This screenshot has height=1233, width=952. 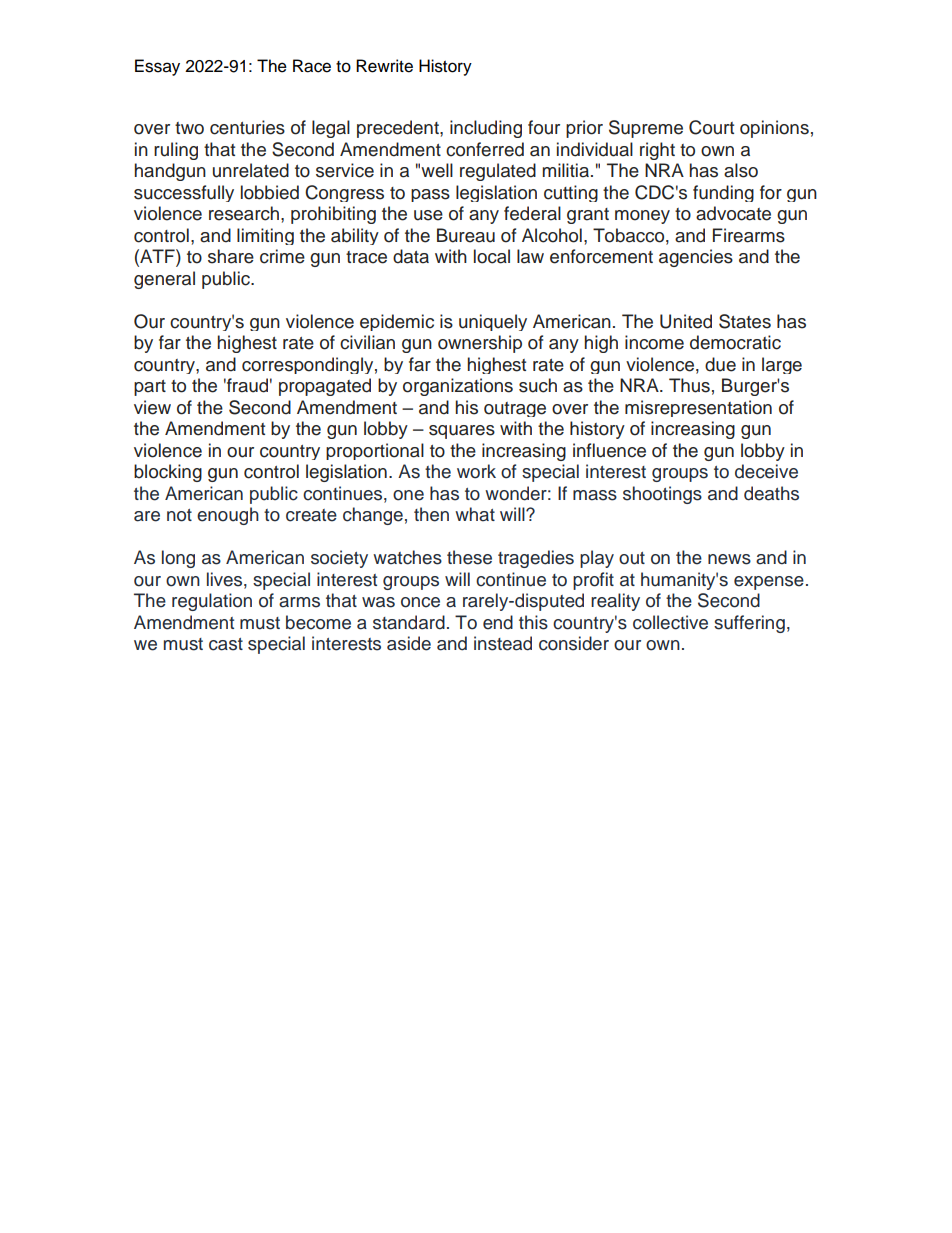 What do you see at coordinates (698, 408) in the screenshot?
I see `misrepresentation` at bounding box center [698, 408].
